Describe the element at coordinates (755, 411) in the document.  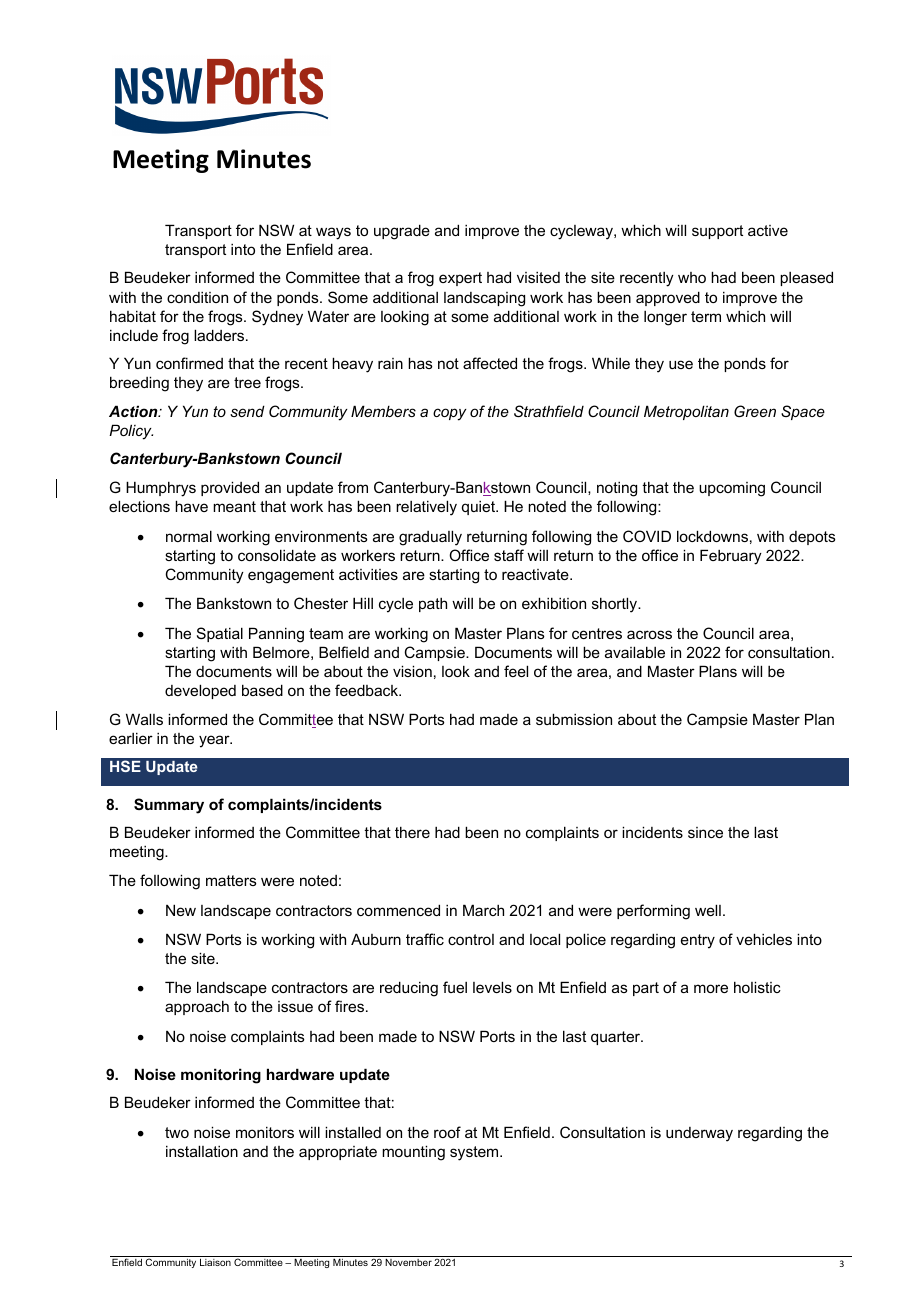
I see `Green` at that location.
